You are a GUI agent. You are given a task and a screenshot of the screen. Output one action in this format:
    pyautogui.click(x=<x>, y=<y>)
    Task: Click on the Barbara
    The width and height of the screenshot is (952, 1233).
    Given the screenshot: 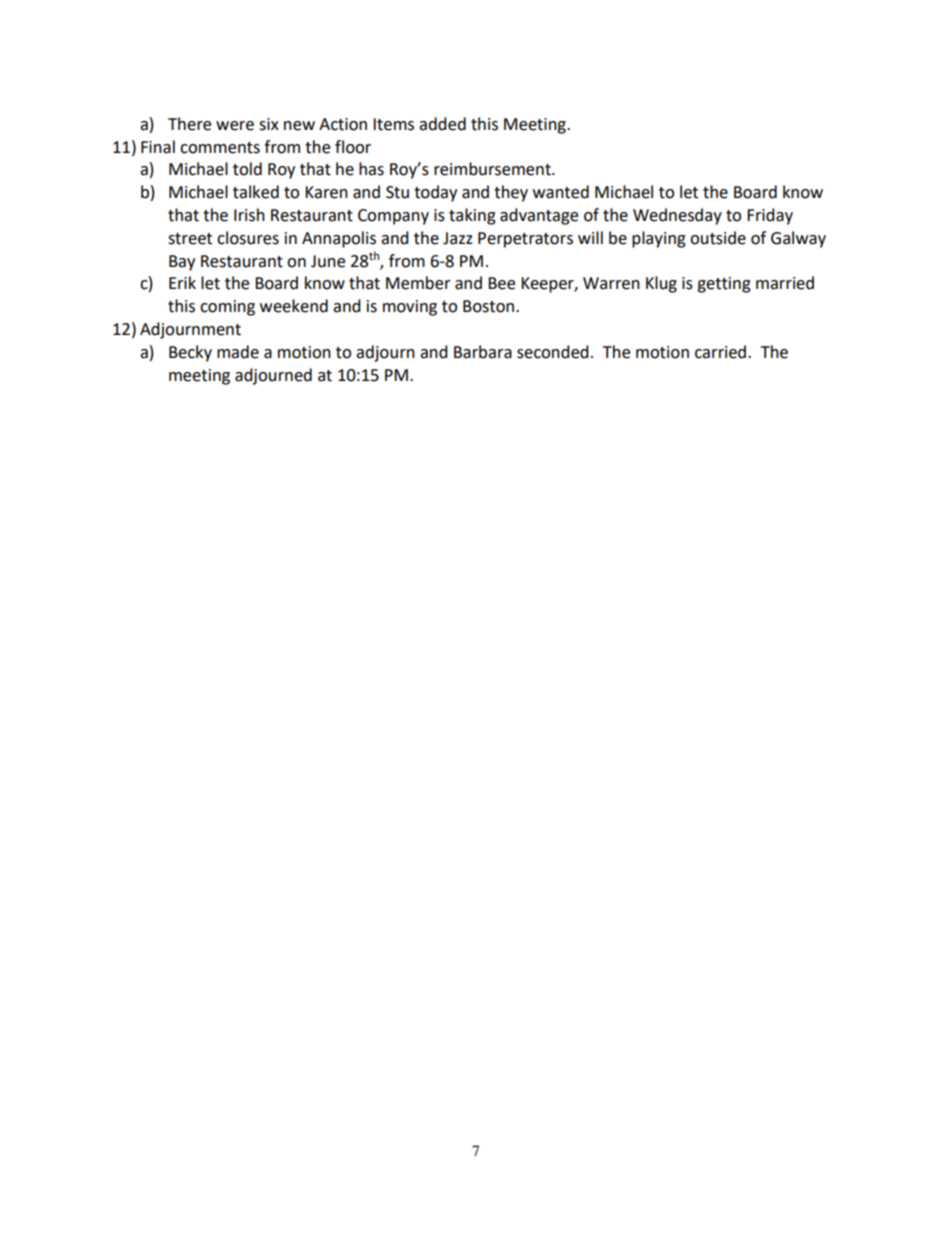 What is the action you would take?
    pyautogui.click(x=483, y=352)
